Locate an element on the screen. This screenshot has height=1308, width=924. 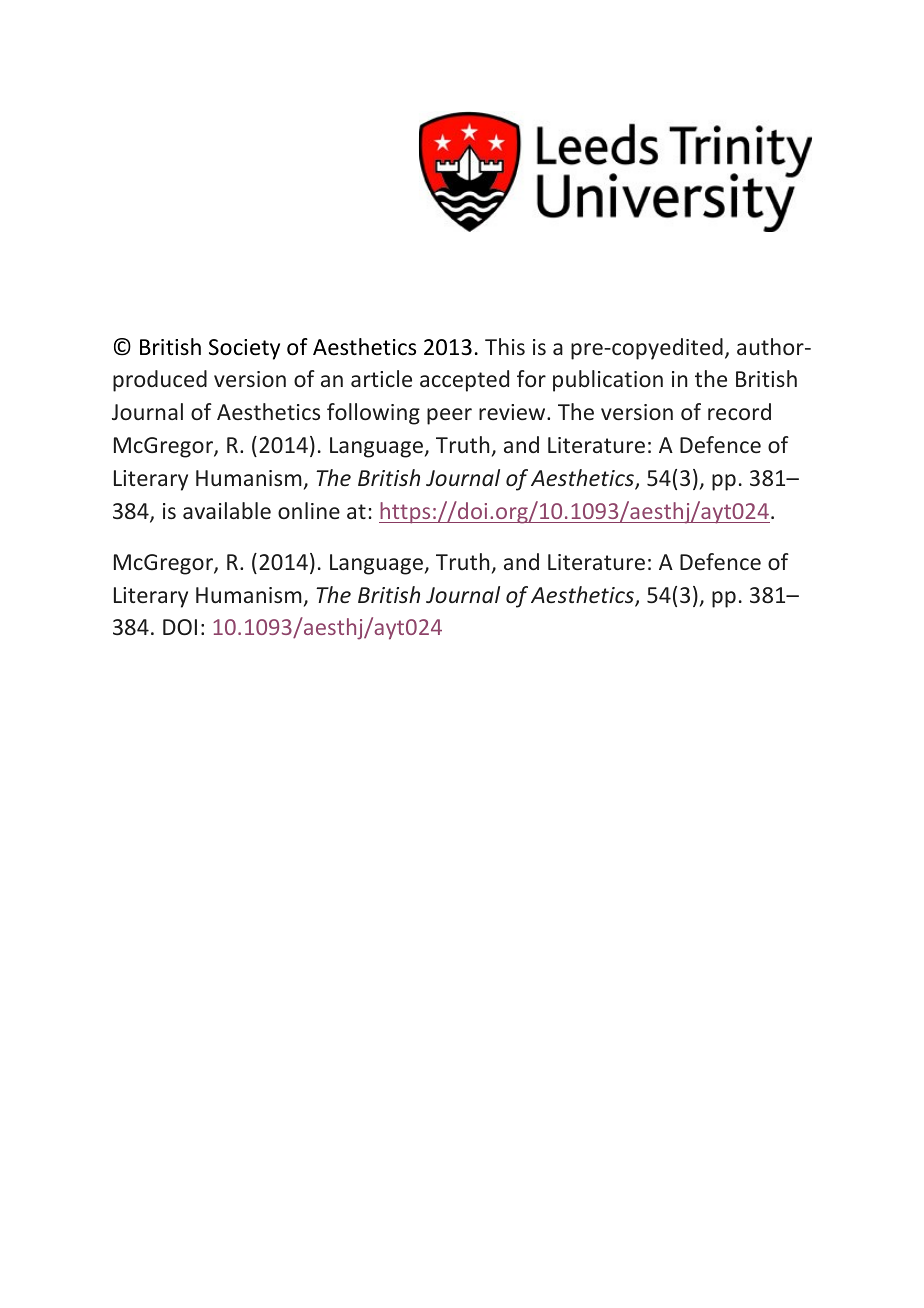
following is located at coordinates (373, 414).
